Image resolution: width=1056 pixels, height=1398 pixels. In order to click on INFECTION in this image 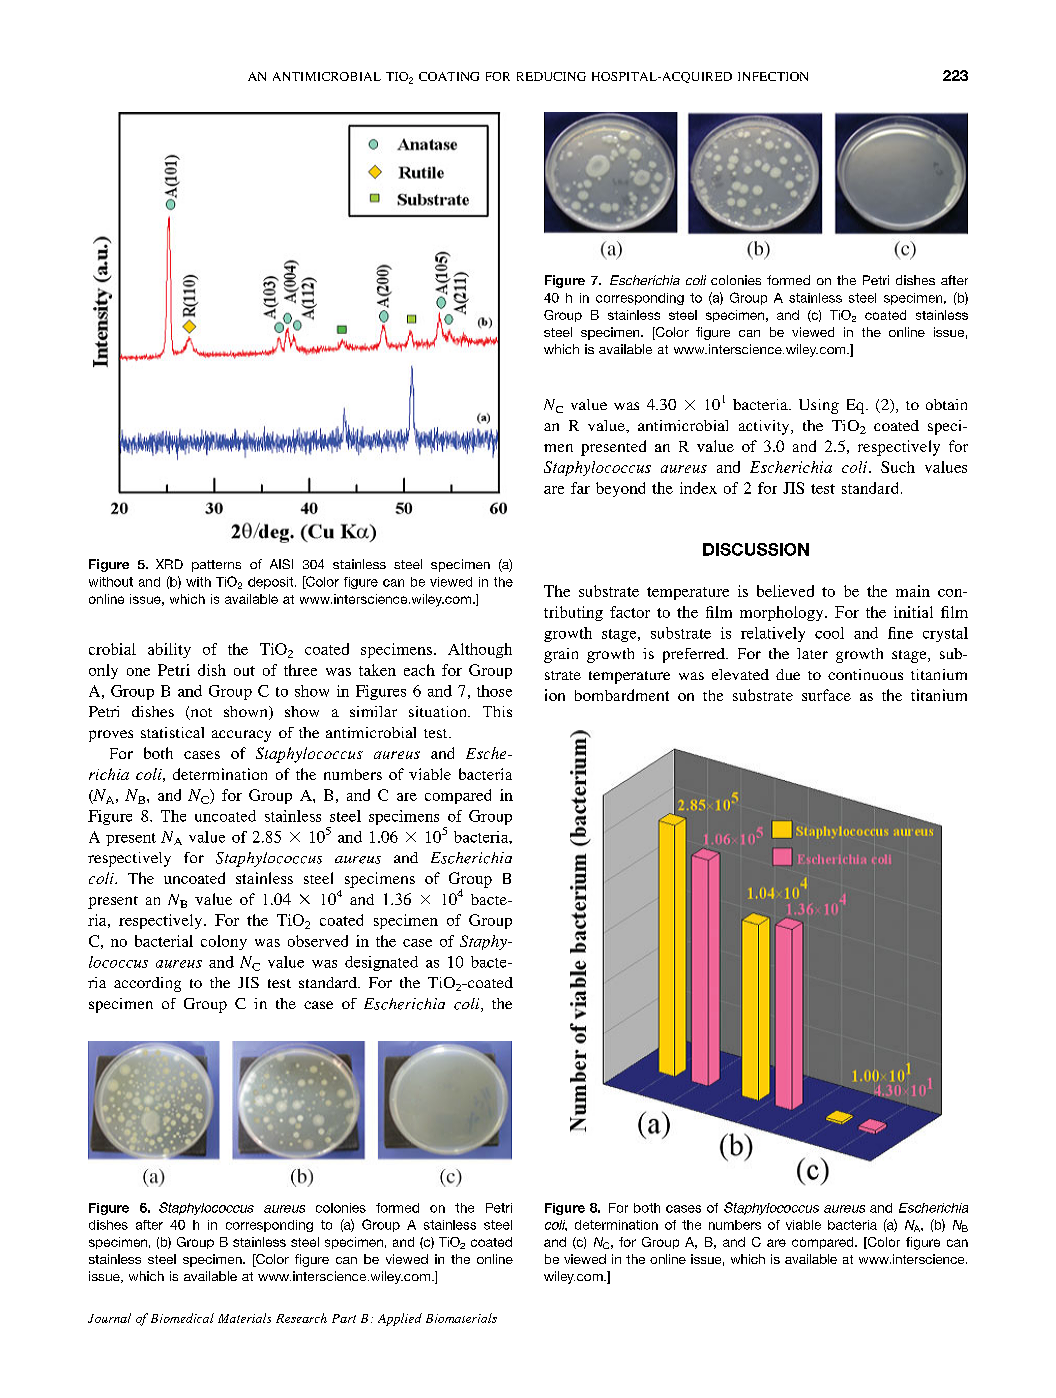, I will do `click(773, 76)`.
